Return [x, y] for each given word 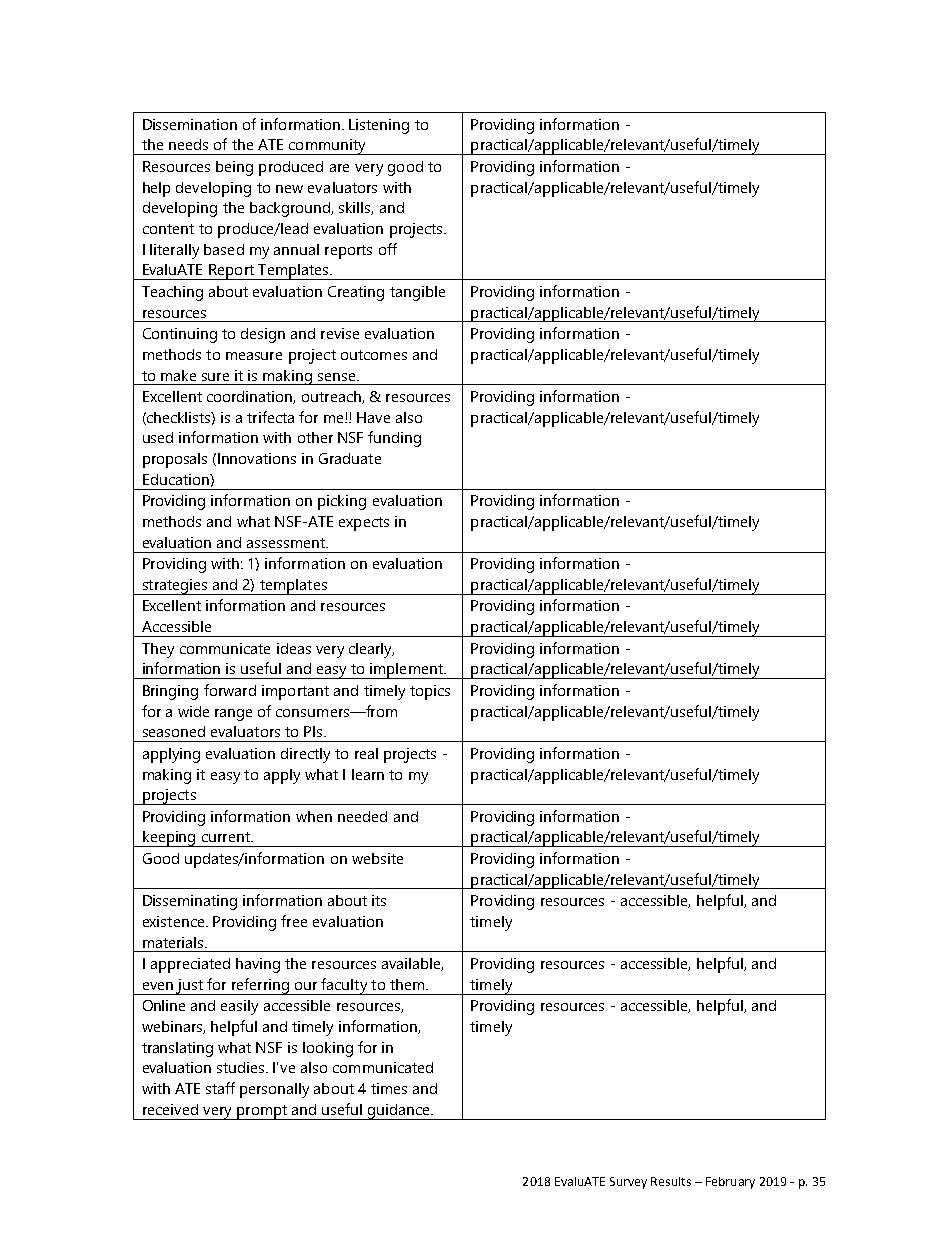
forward [230, 690]
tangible [417, 293]
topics [430, 692]
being [234, 168]
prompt [262, 1112]
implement [406, 671]
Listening [379, 126]
